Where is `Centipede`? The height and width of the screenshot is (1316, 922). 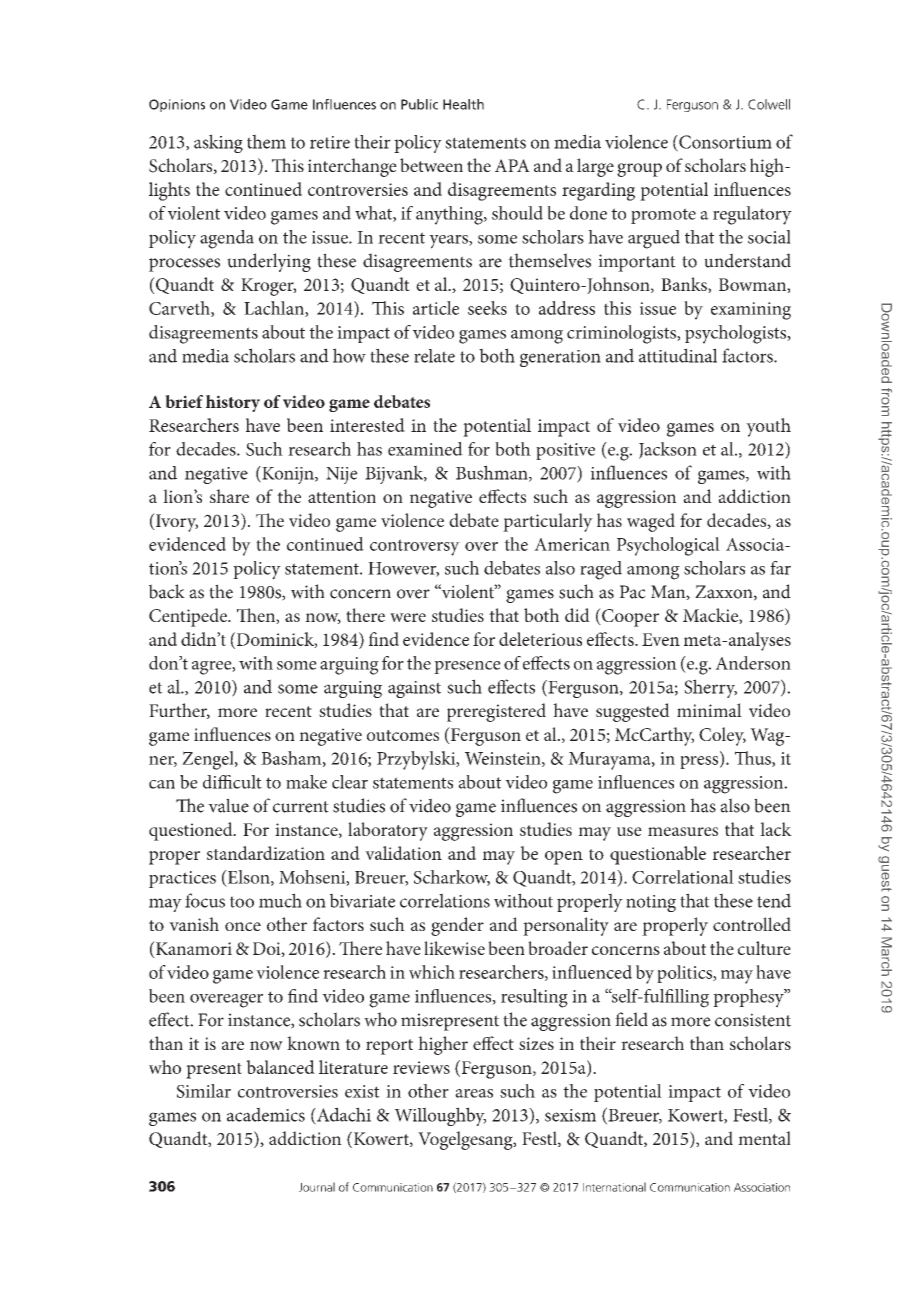 Centipede is located at coordinates (189, 617).
